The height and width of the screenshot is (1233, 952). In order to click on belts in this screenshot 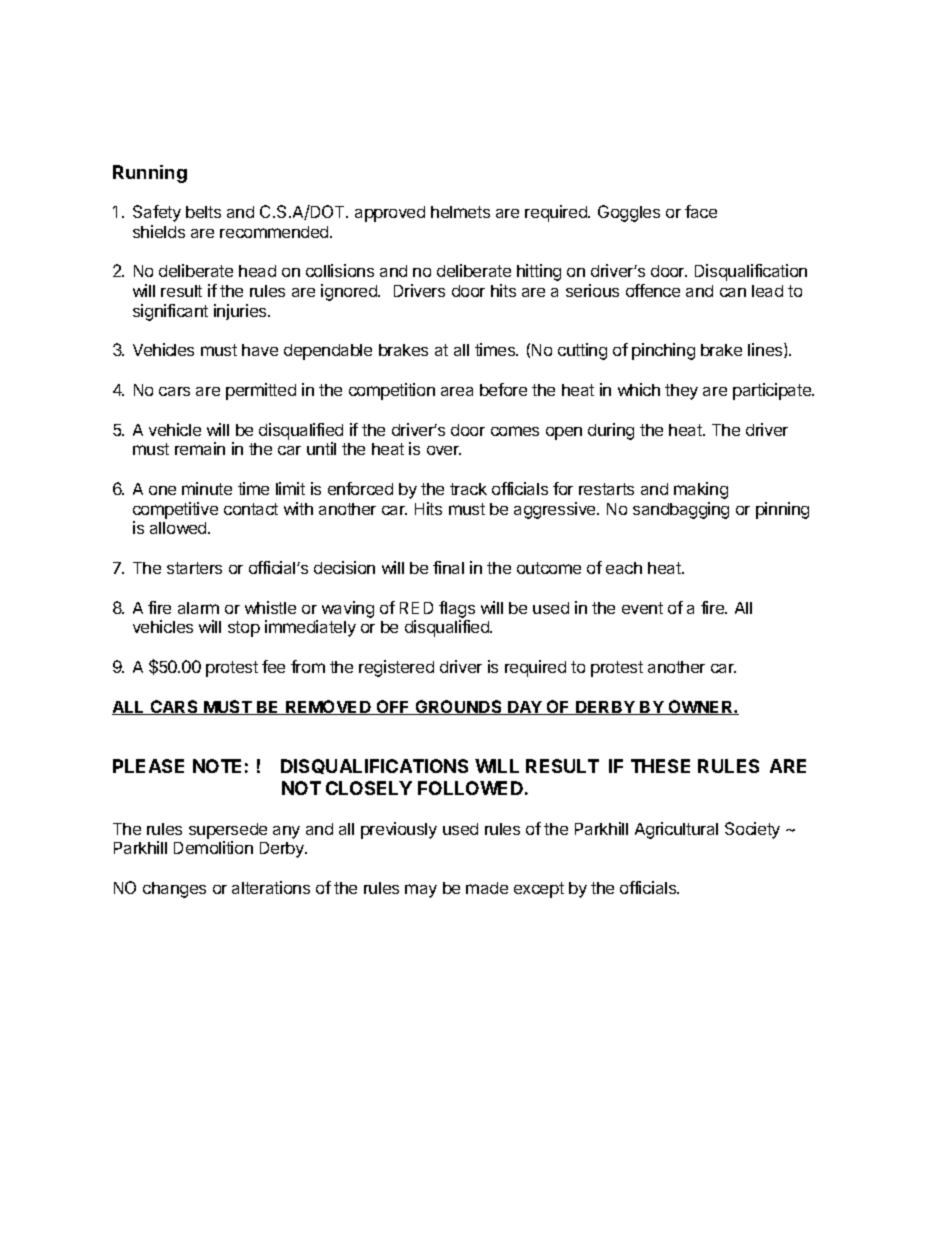, I will do `click(203, 212)`.
